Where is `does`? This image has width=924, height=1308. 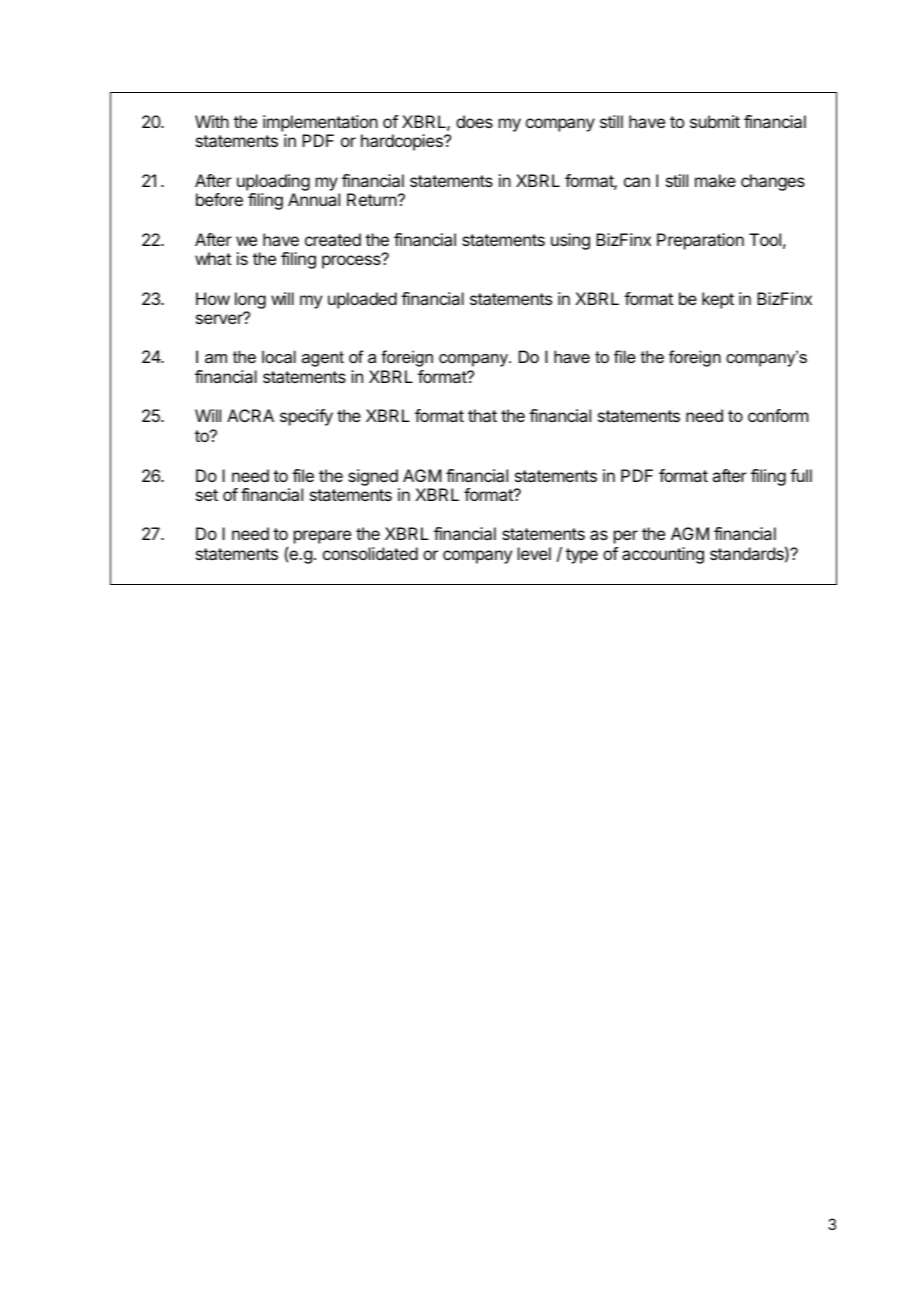 does is located at coordinates (474, 121).
